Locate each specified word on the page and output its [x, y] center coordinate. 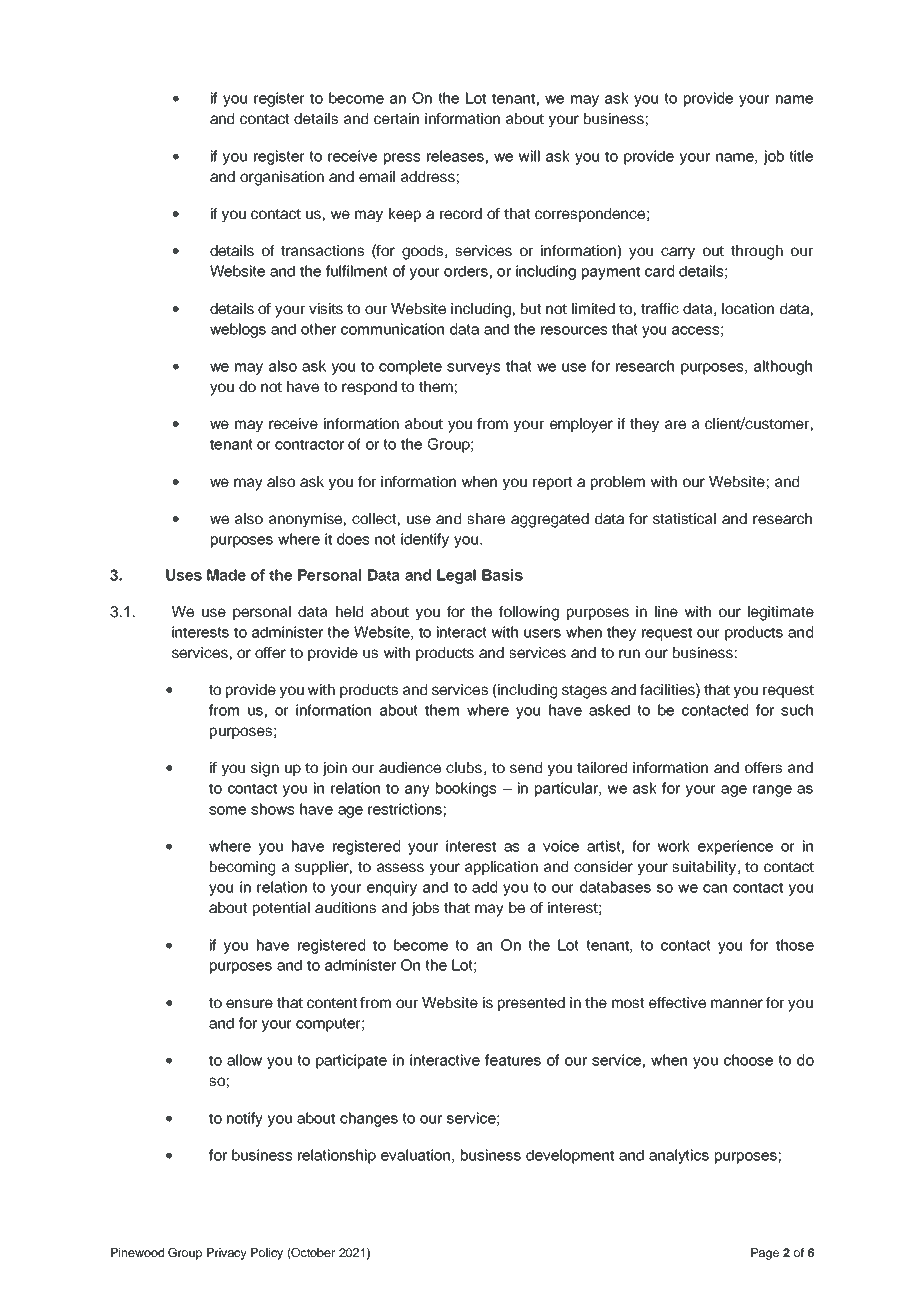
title [801, 156]
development [570, 1156]
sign [265, 769]
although [783, 367]
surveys [473, 369]
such [797, 710]
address [428, 176]
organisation [282, 178]
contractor [309, 444]
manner [737, 1003]
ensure [249, 1003]
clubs [464, 767]
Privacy [227, 1254]
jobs [425, 909]
